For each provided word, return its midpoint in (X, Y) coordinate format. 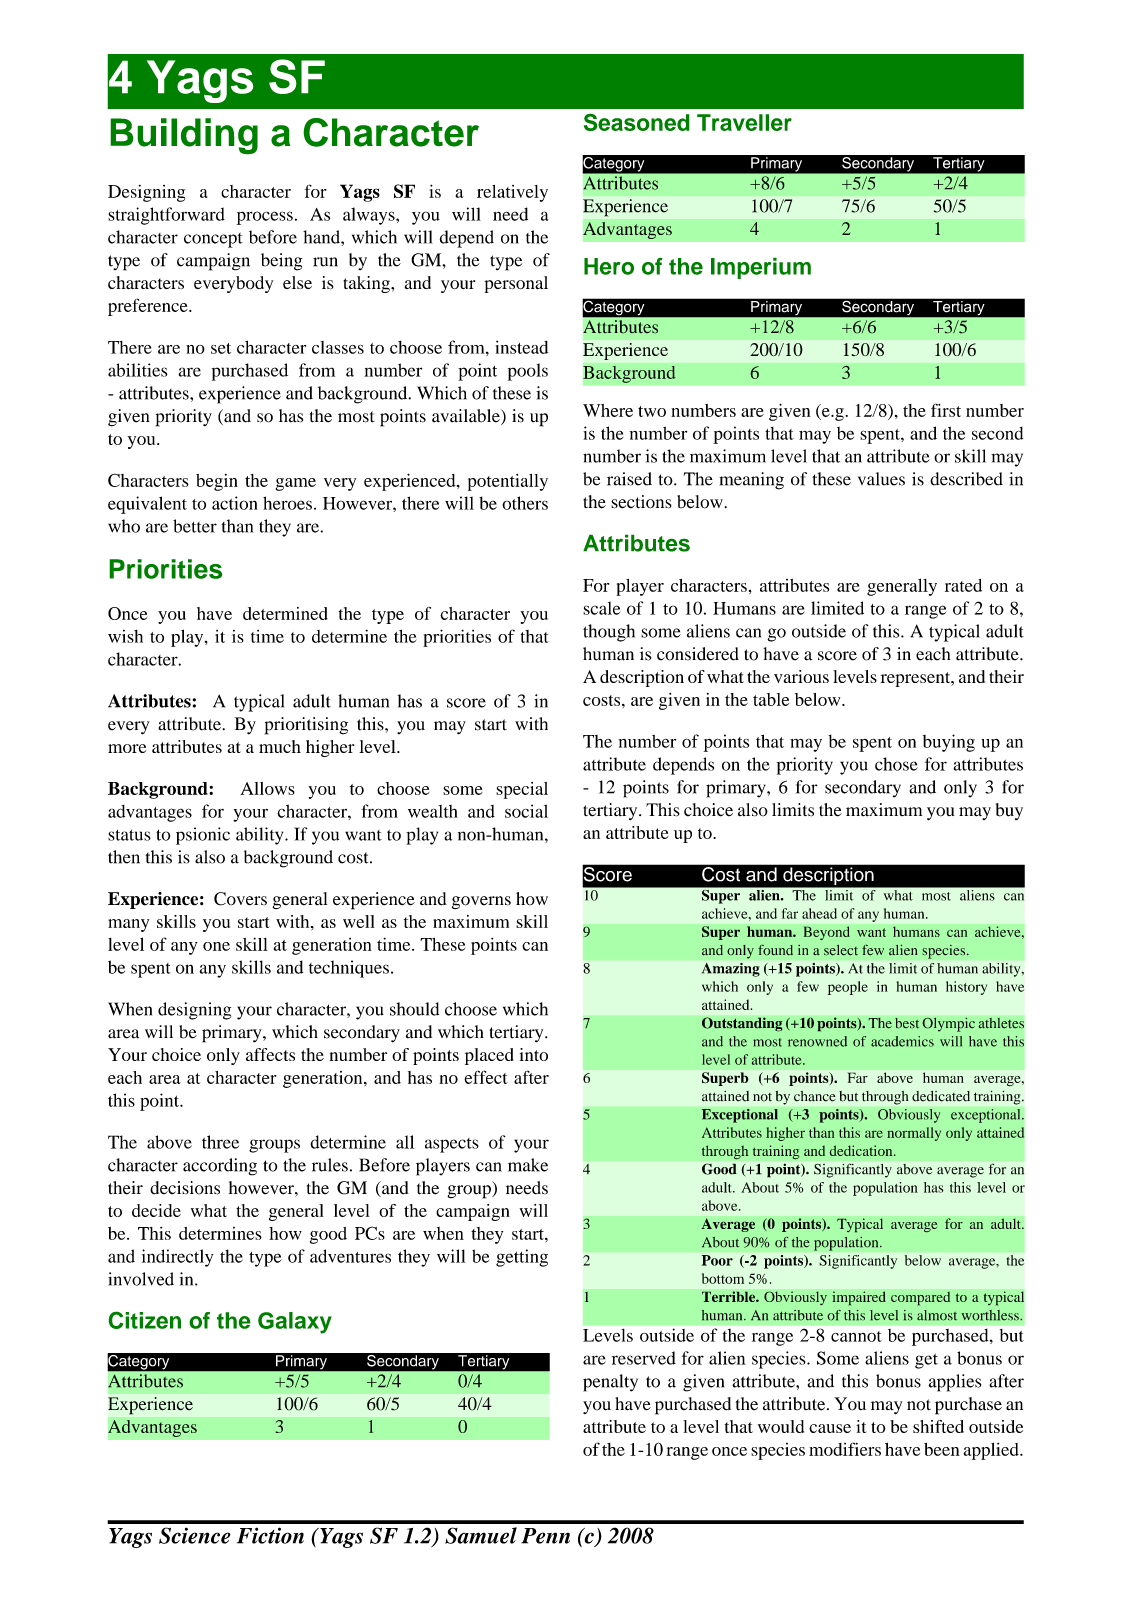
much (280, 746)
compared (921, 1298)
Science (195, 1535)
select (841, 950)
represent (917, 679)
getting (522, 1258)
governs (481, 902)
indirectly (177, 1258)
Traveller (744, 122)
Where (608, 410)
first (946, 410)
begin (217, 482)
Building (184, 136)
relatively (512, 193)
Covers (240, 899)
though (609, 633)
